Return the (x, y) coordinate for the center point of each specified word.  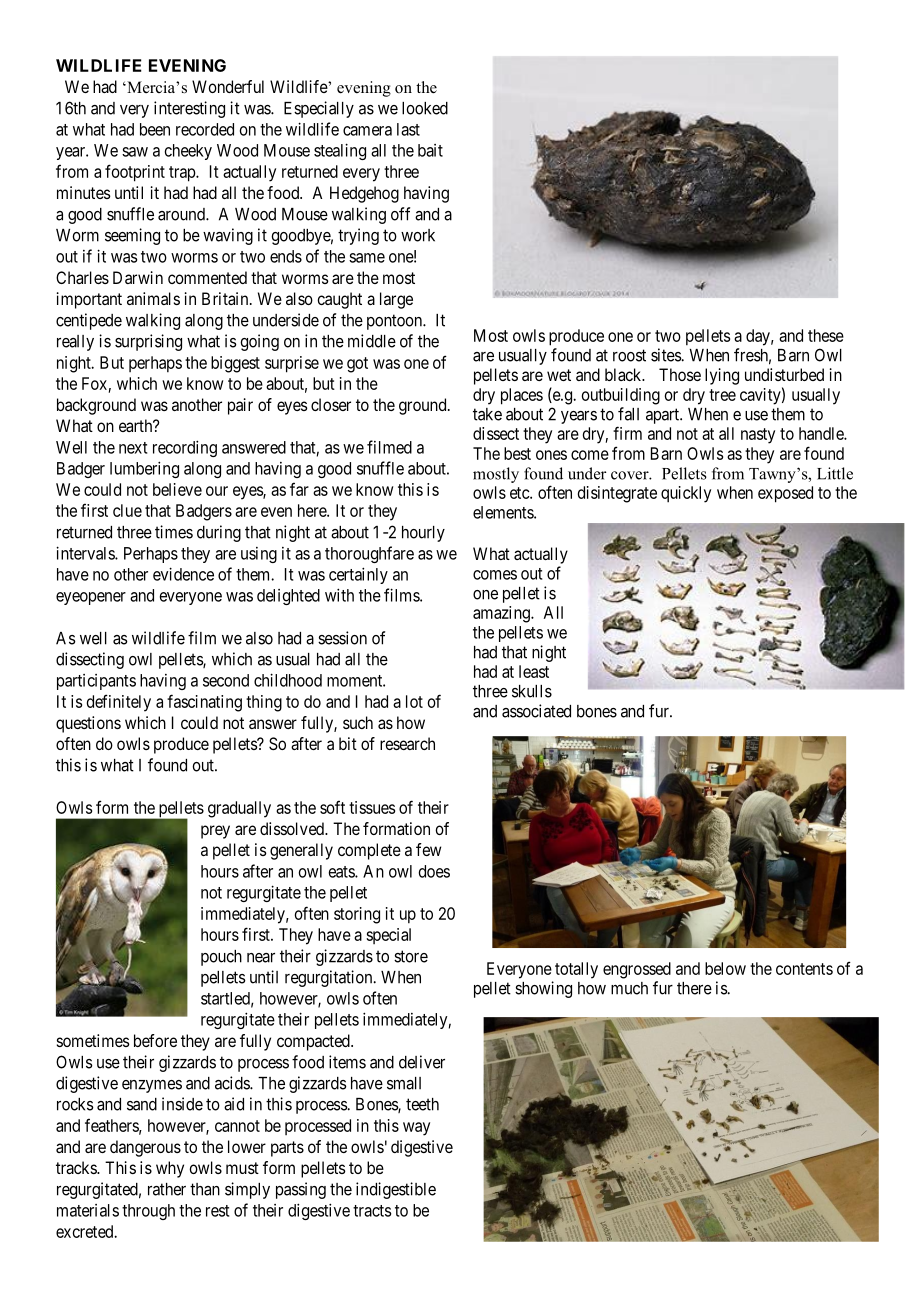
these (826, 335)
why (170, 1169)
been (155, 129)
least (534, 671)
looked (425, 108)
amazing (502, 614)
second (226, 680)
